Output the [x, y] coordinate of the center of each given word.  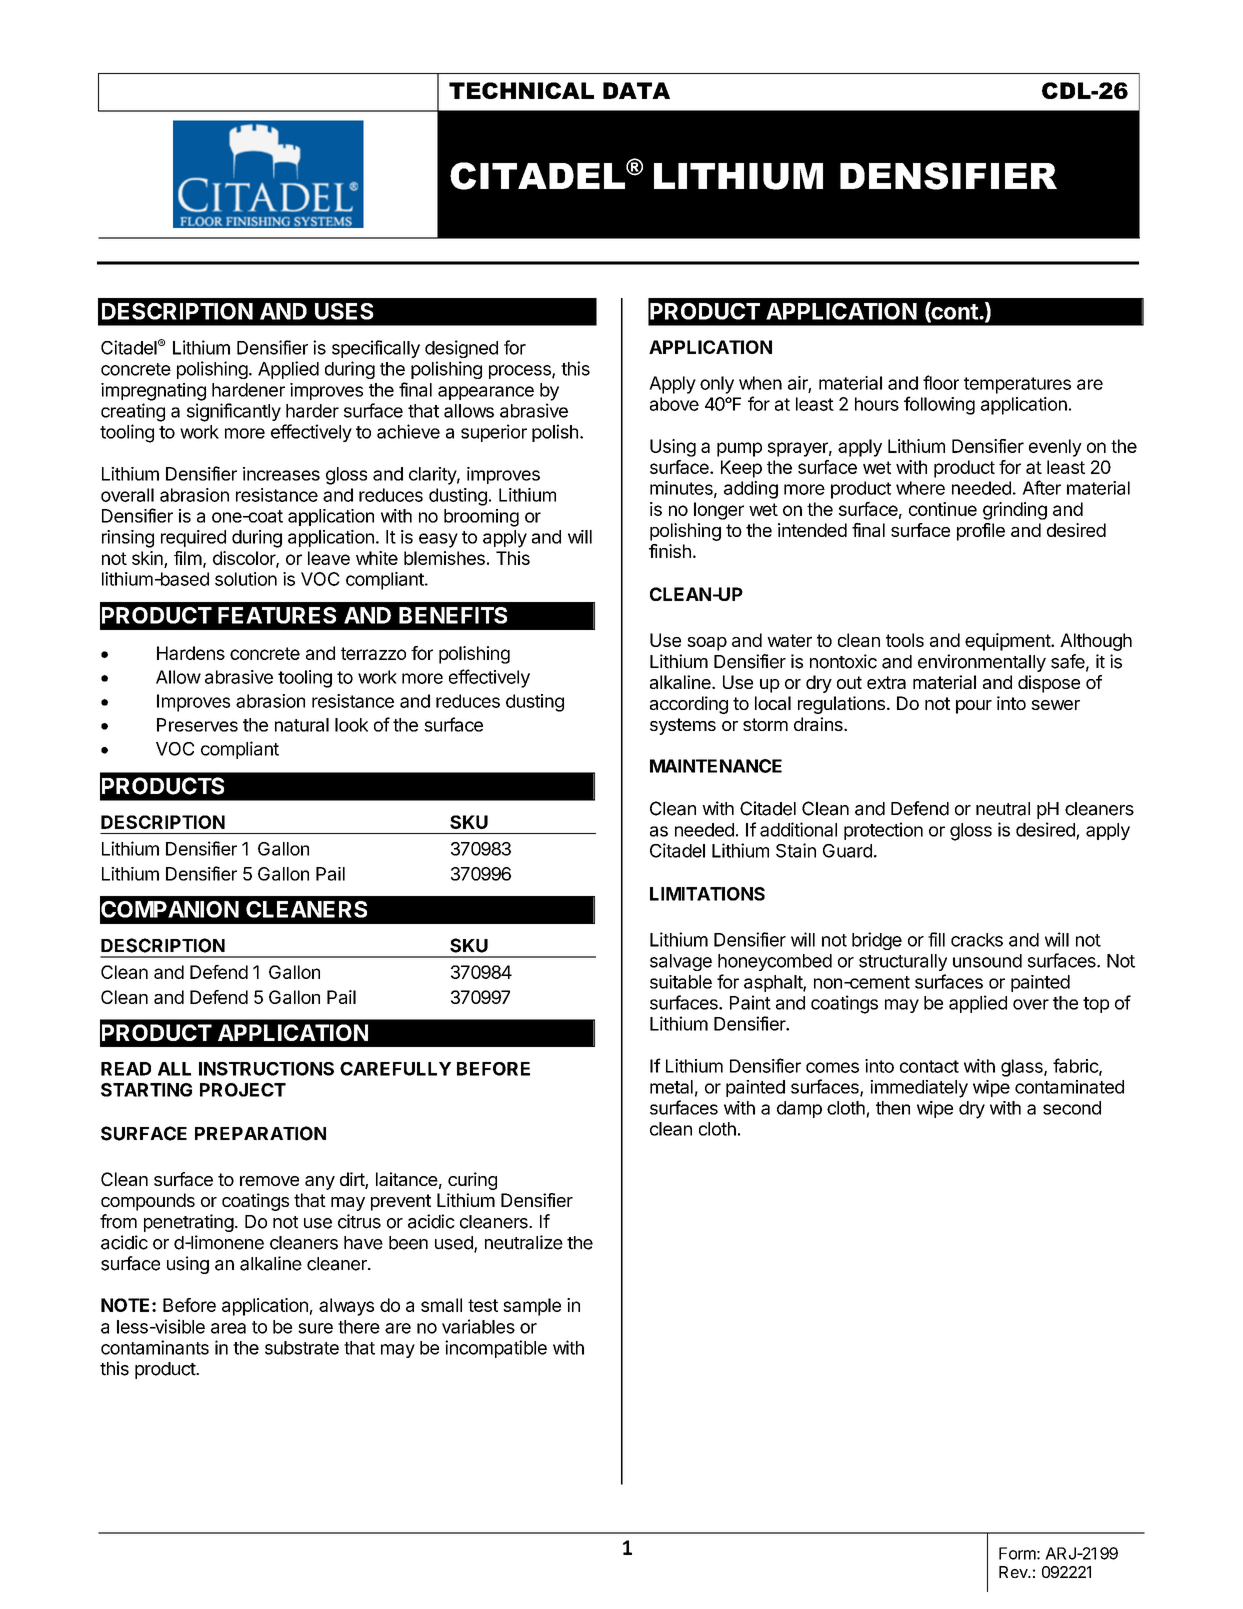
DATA [636, 90]
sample [532, 1307]
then [893, 1108]
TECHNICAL [521, 90]
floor [941, 382]
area [228, 1328]
